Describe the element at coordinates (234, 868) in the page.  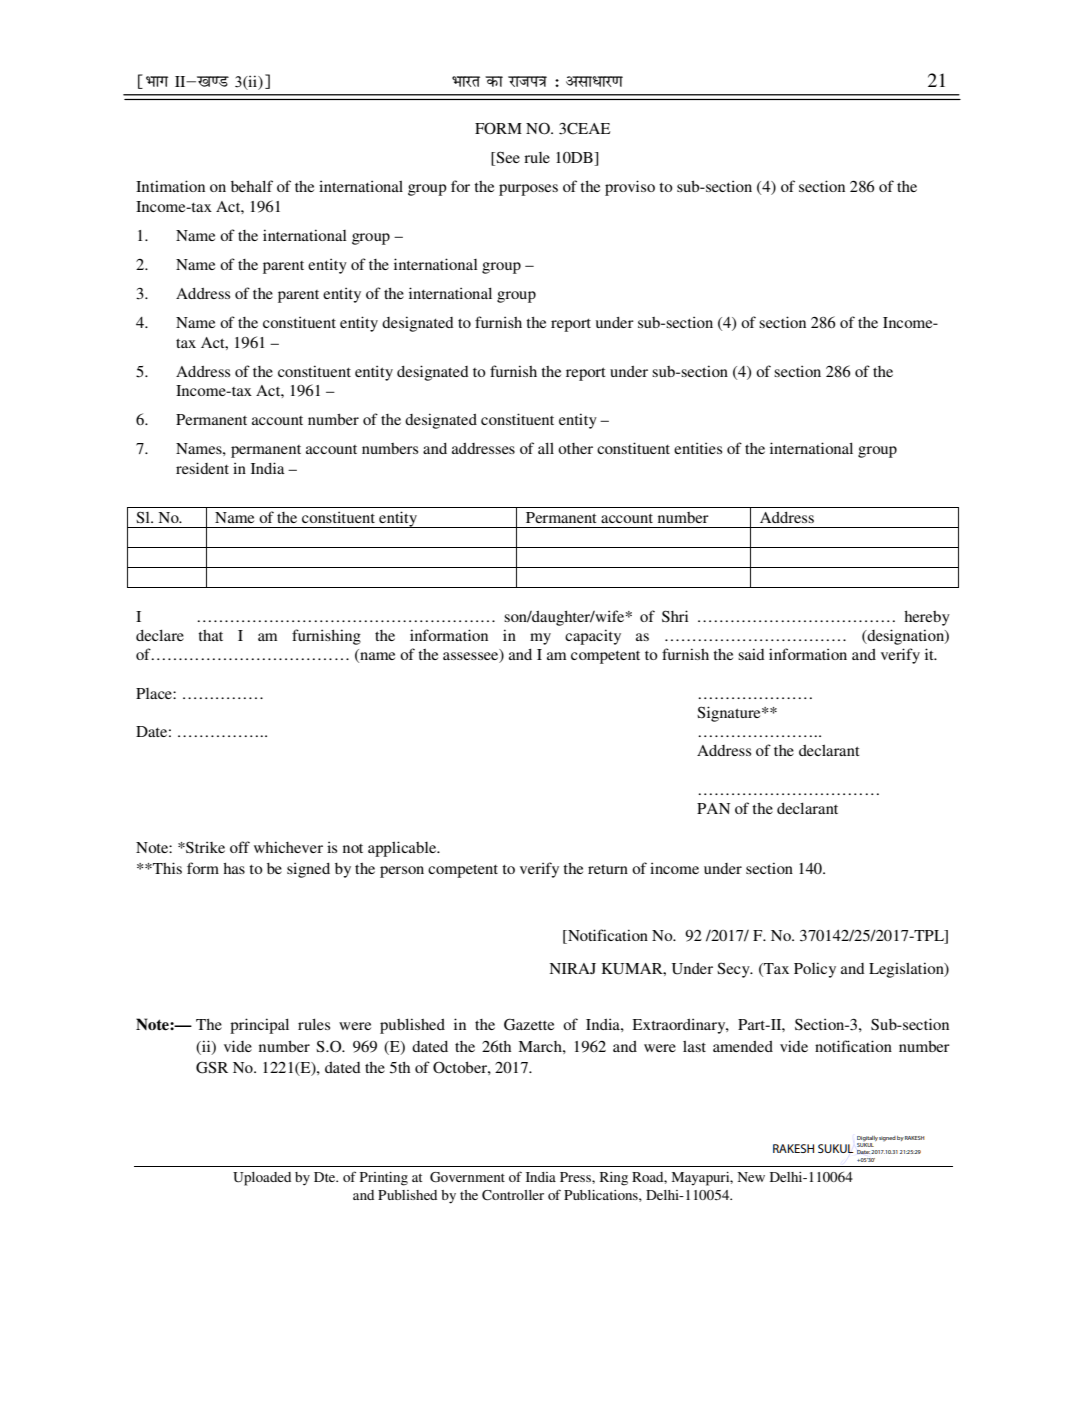
I see `has` at that location.
